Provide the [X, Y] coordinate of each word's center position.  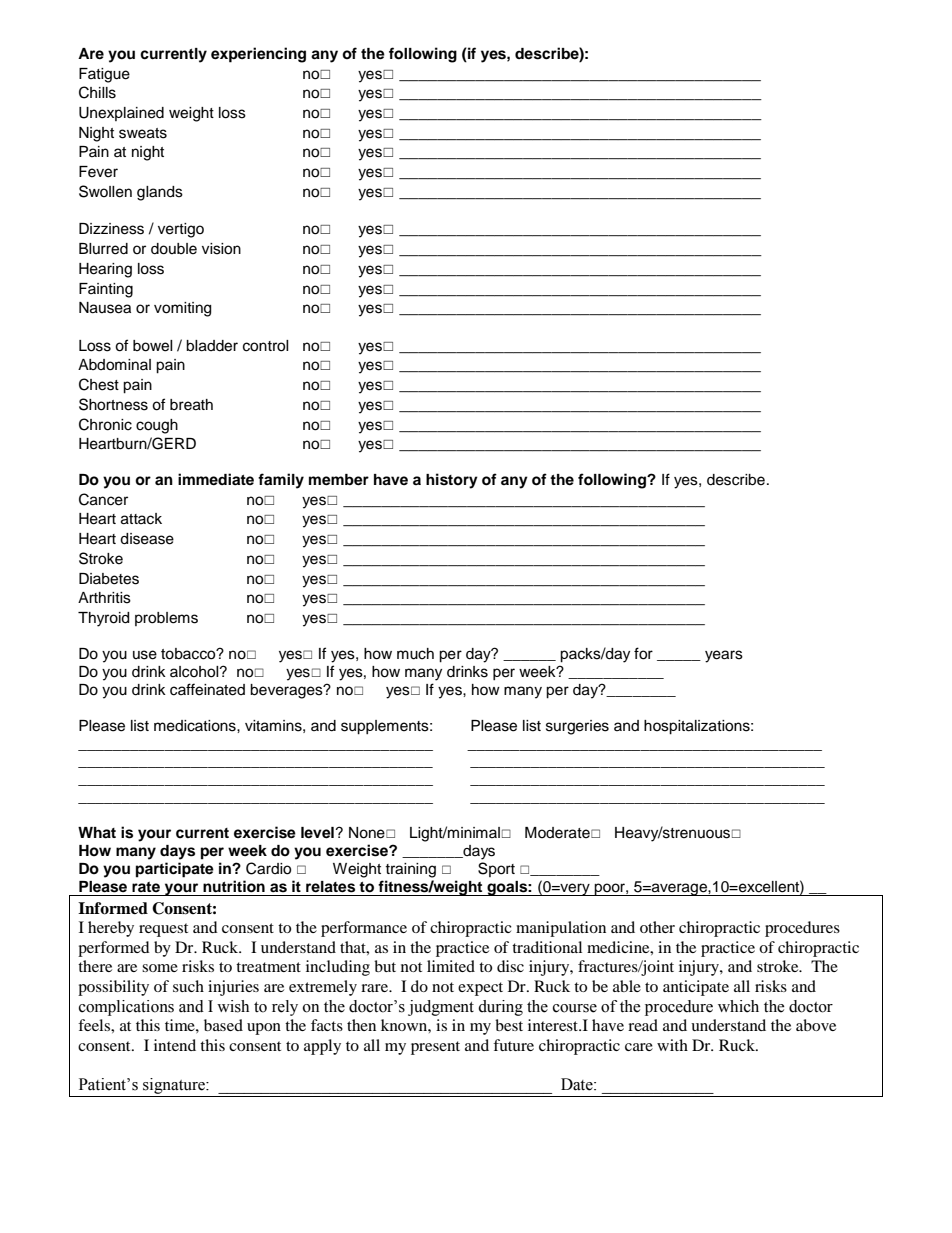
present [435, 1048]
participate [175, 870]
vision [221, 249]
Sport [496, 869]
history [452, 481]
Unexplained [121, 114]
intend [175, 1045]
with [672, 1045]
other [657, 927]
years [724, 656]
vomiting [182, 309]
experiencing [258, 55]
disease [147, 539]
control [266, 346]
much [415, 654]
